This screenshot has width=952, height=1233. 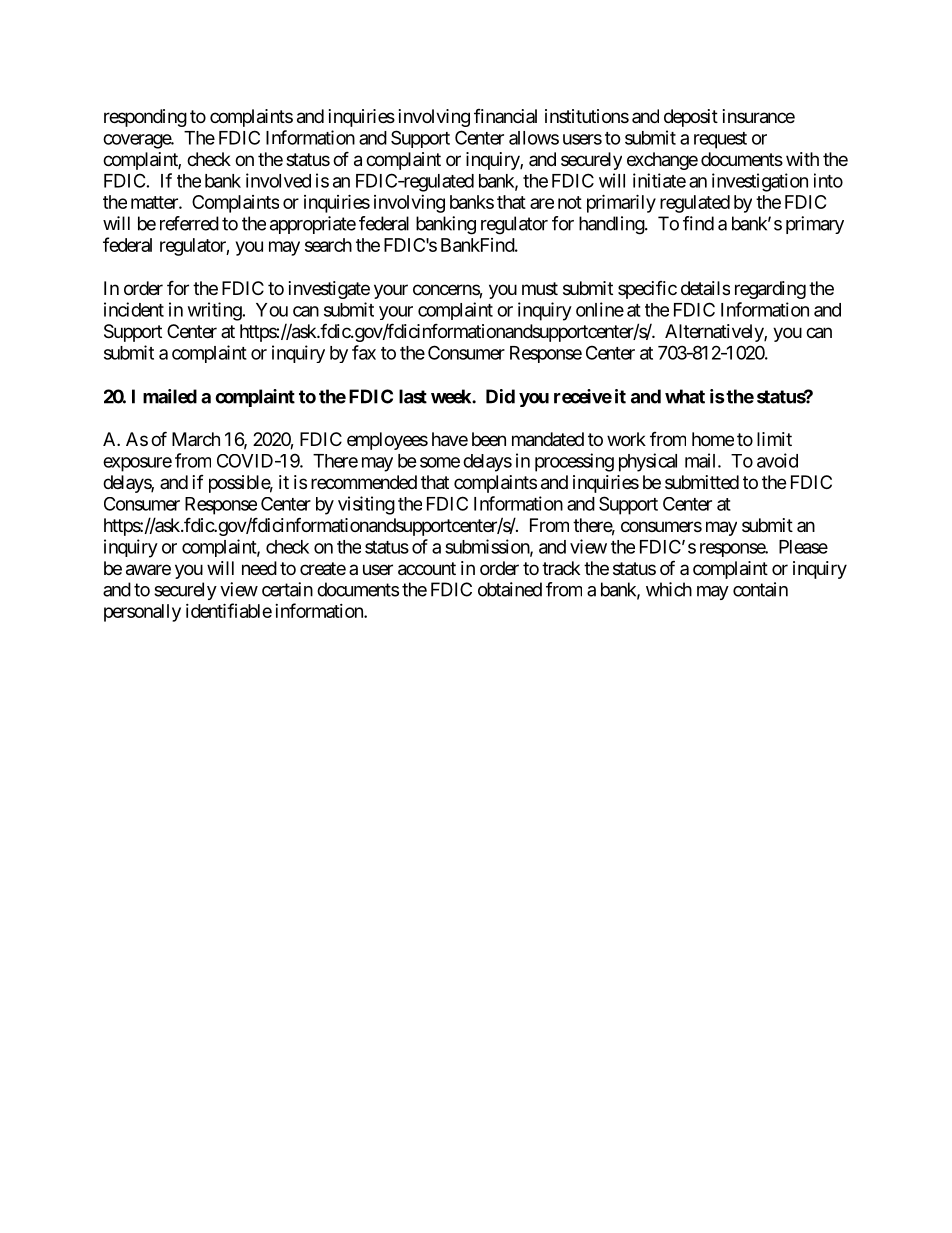 What do you see at coordinates (215, 311) in the screenshot?
I see `writing` at bounding box center [215, 311].
